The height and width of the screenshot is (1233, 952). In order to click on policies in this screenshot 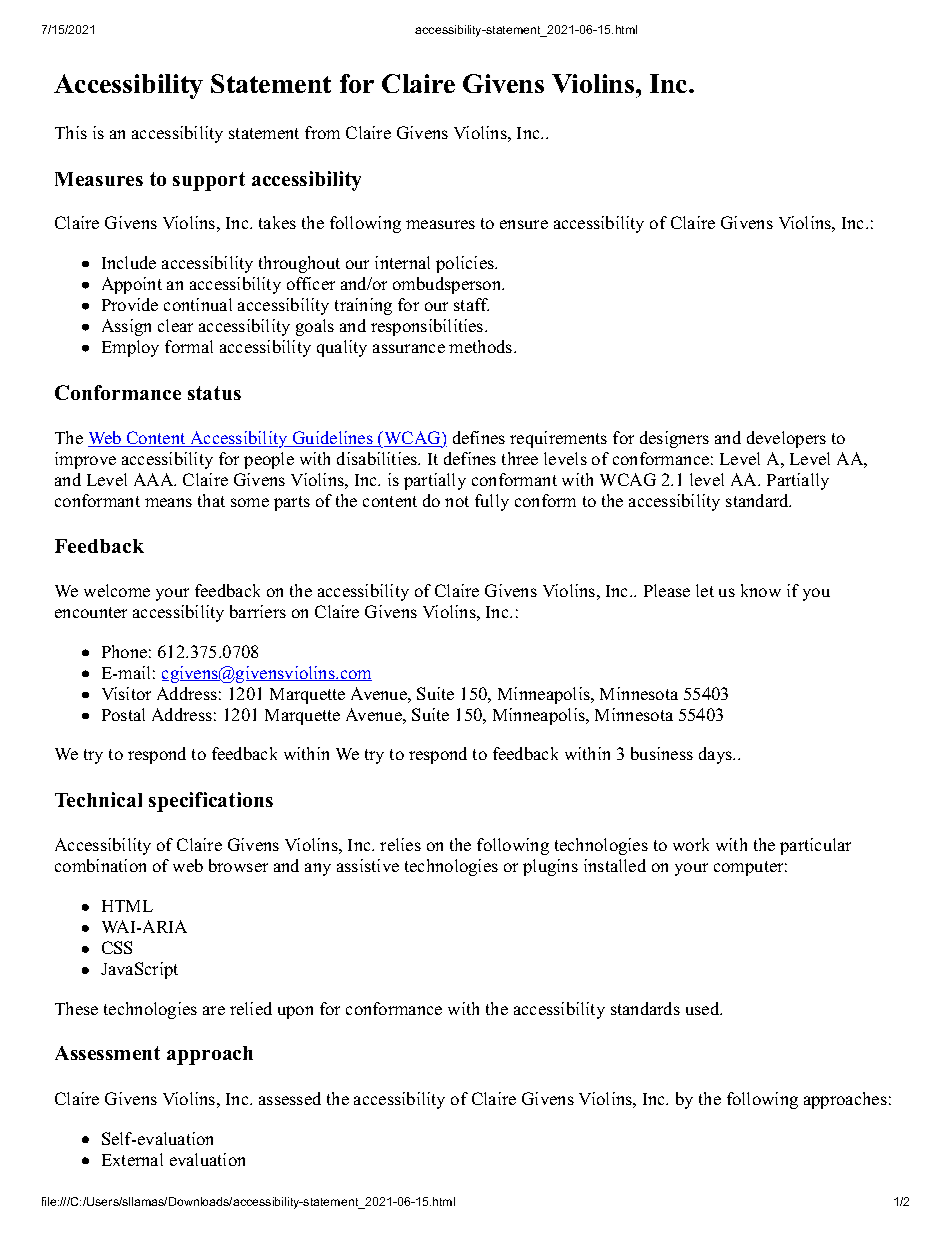, I will do `click(466, 264)`.
